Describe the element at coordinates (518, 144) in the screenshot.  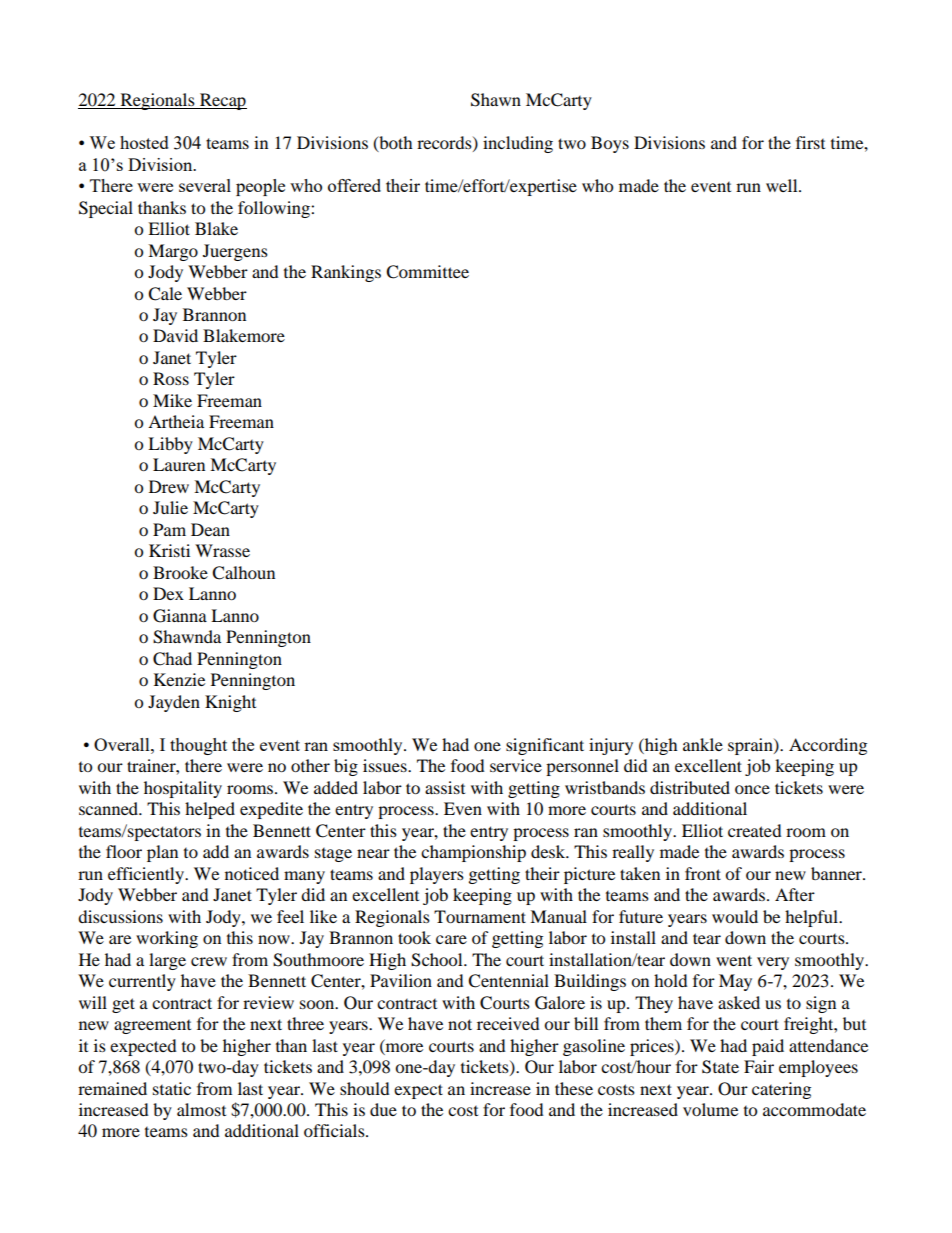
I see `including` at that location.
